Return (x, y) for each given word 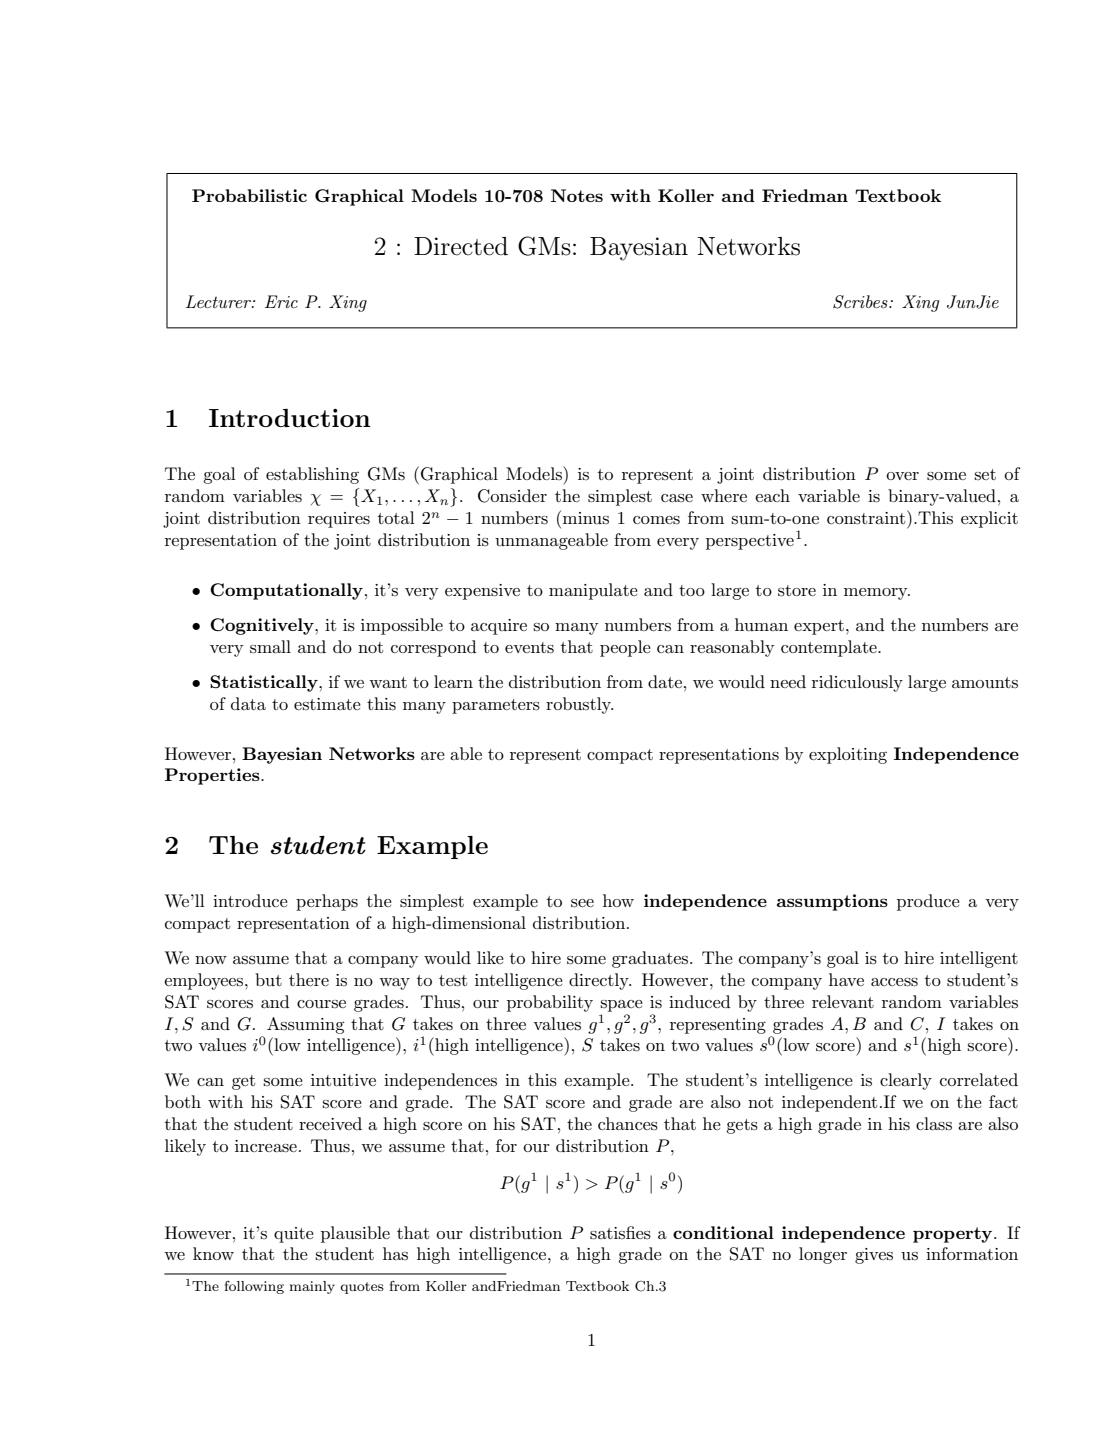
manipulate (593, 591)
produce (928, 902)
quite (294, 1235)
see (582, 903)
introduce (250, 900)
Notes (577, 195)
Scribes (861, 302)
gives (874, 1256)
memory (877, 594)
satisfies (620, 1233)
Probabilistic (249, 195)
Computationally (286, 591)
